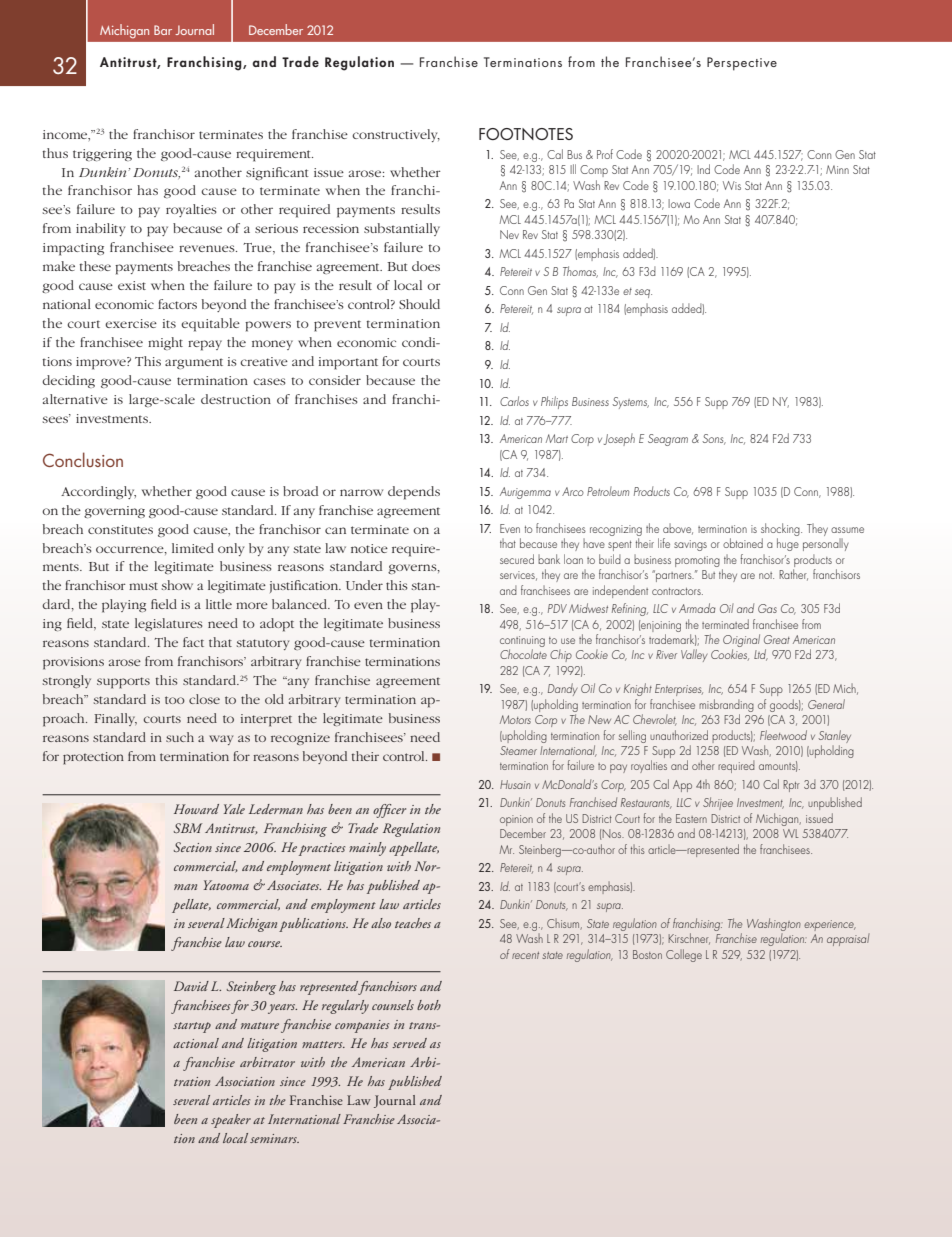 This screenshot has height=1237, width=952. Describe the element at coordinates (742, 64) in the screenshot. I see `Perspective` at that location.
